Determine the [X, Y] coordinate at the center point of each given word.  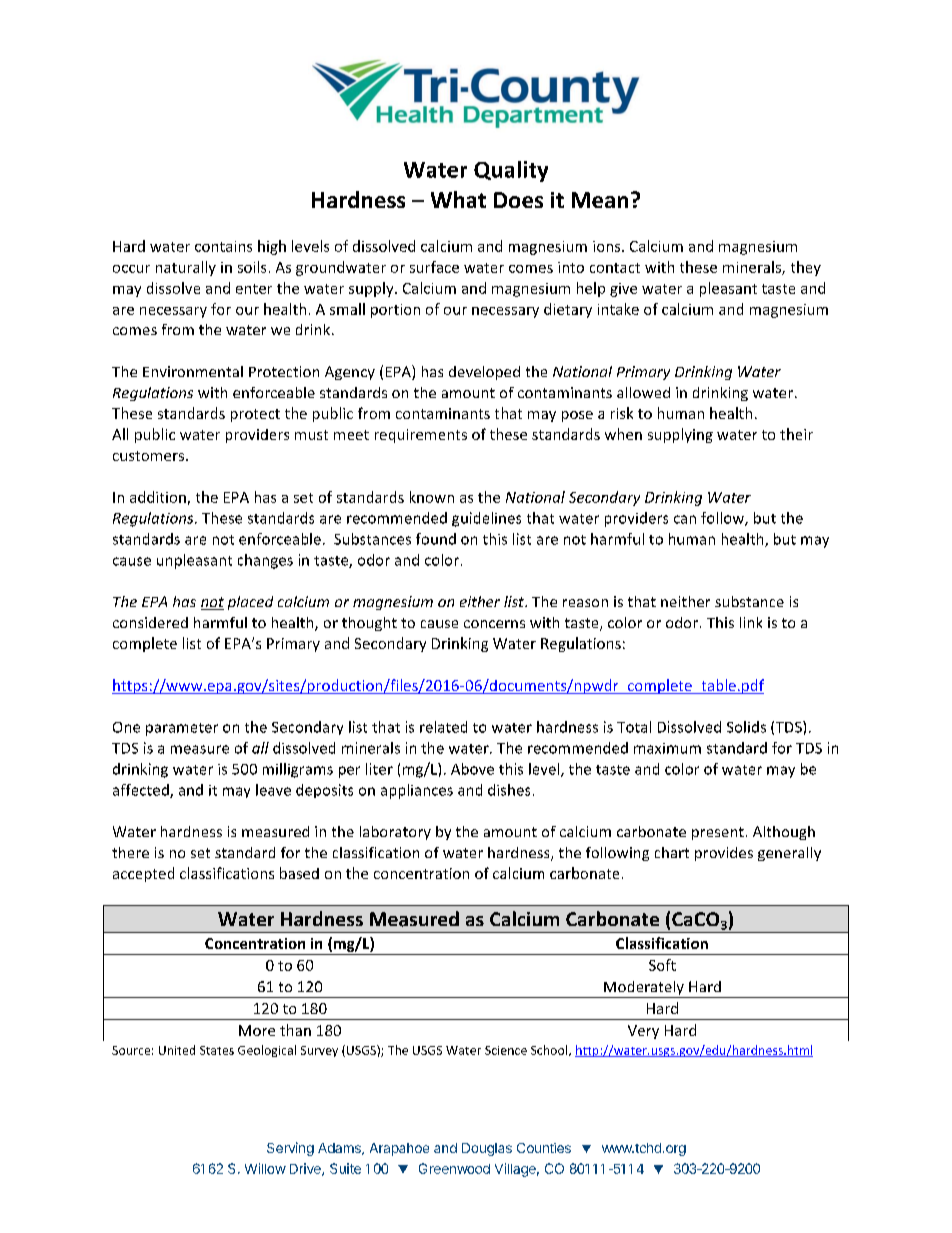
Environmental [193, 371]
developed [484, 373]
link [751, 622]
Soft [662, 965]
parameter [182, 729]
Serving [290, 1149]
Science [506, 1050]
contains [223, 246]
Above [472, 769]
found [436, 539]
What [458, 199]
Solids [746, 727]
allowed [643, 392]
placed [250, 603]
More [257, 1030]
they [806, 268]
